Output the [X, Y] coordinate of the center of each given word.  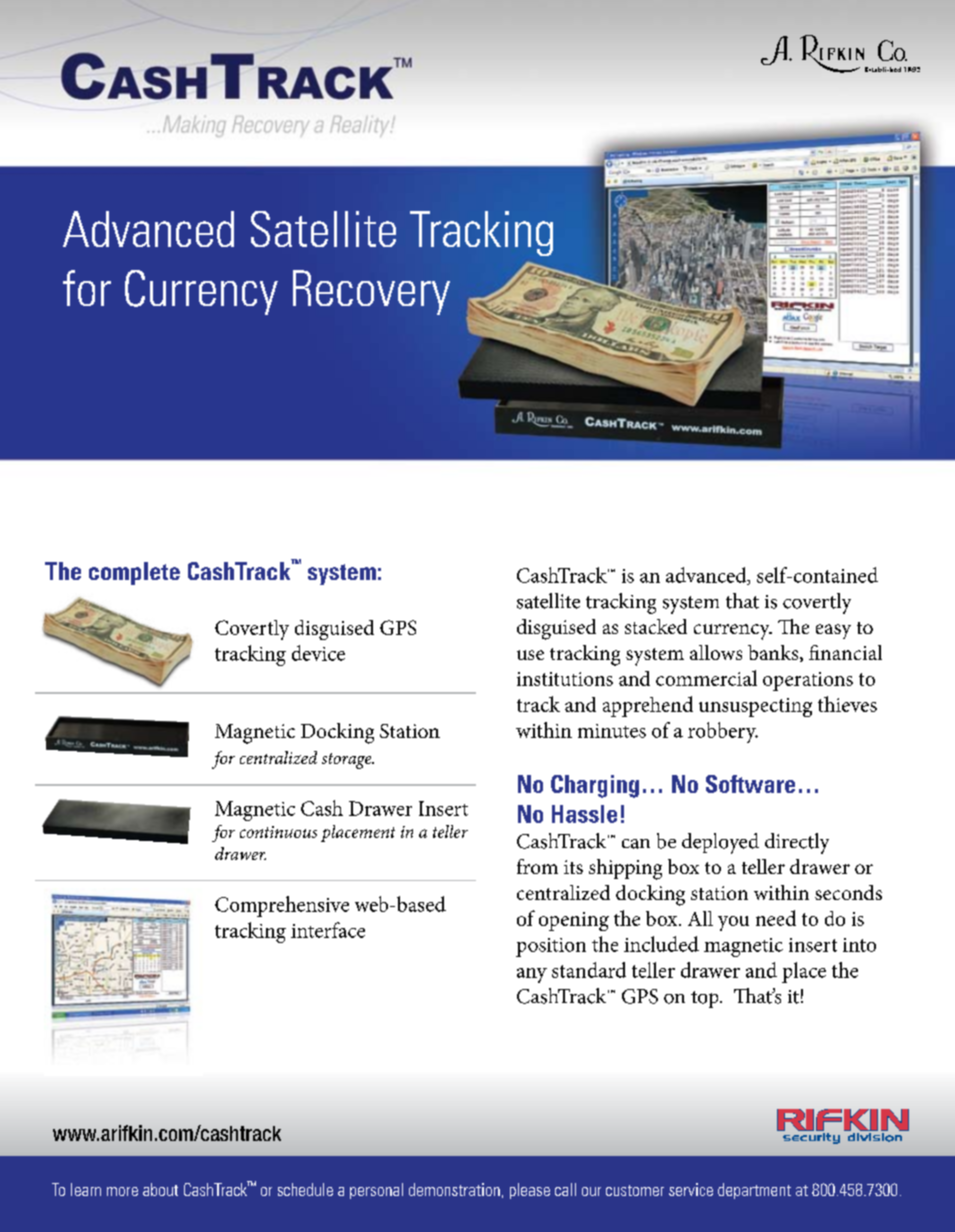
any [532, 975]
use [530, 655]
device [318, 653]
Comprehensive [282, 906]
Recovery [371, 292]
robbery [723, 732]
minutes [612, 731]
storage [348, 761]
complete [134, 573]
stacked [656, 626]
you [733, 923]
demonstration [454, 1189]
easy [833, 631]
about [160, 1189]
